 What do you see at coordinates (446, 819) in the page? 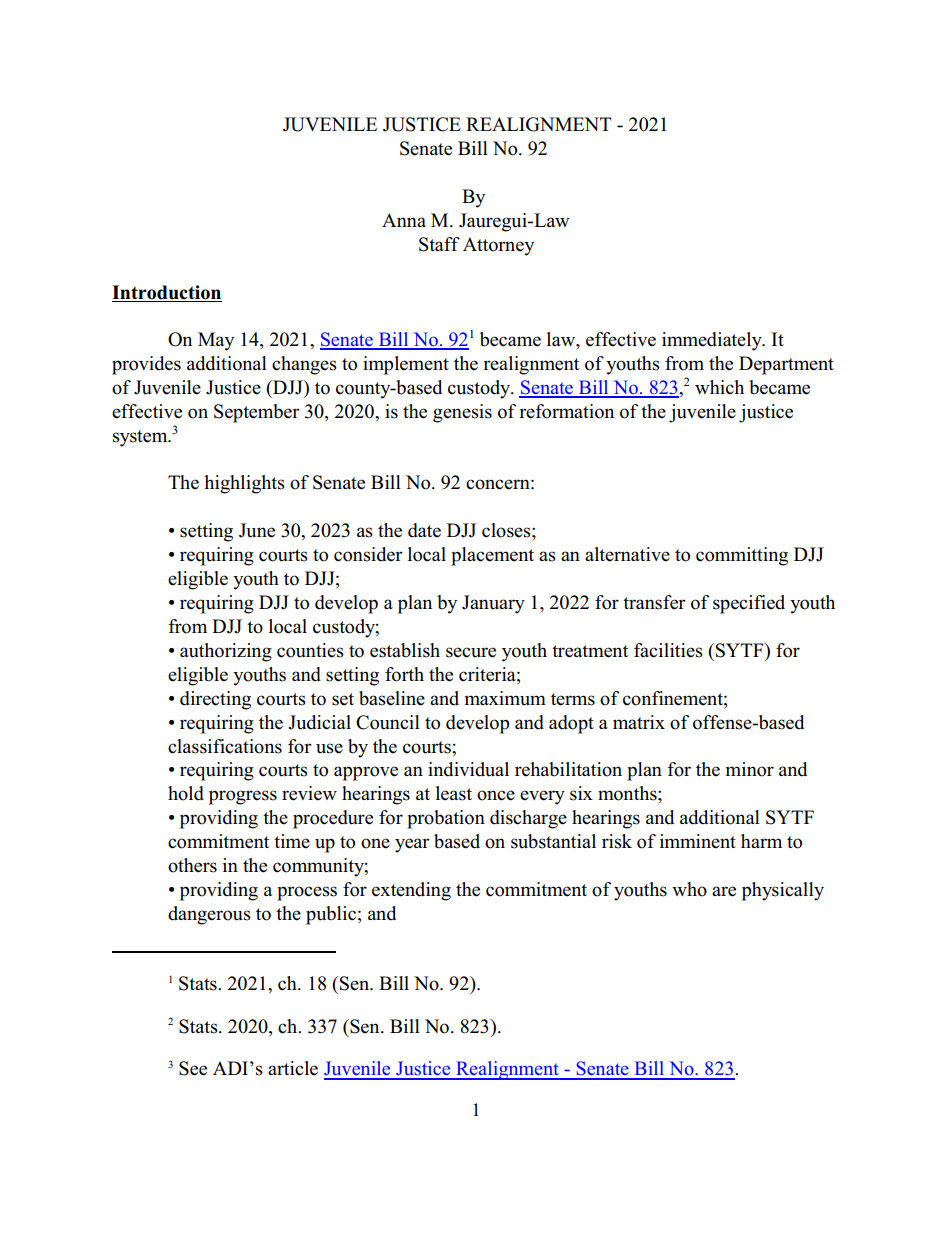
I see `probation` at bounding box center [446, 819].
